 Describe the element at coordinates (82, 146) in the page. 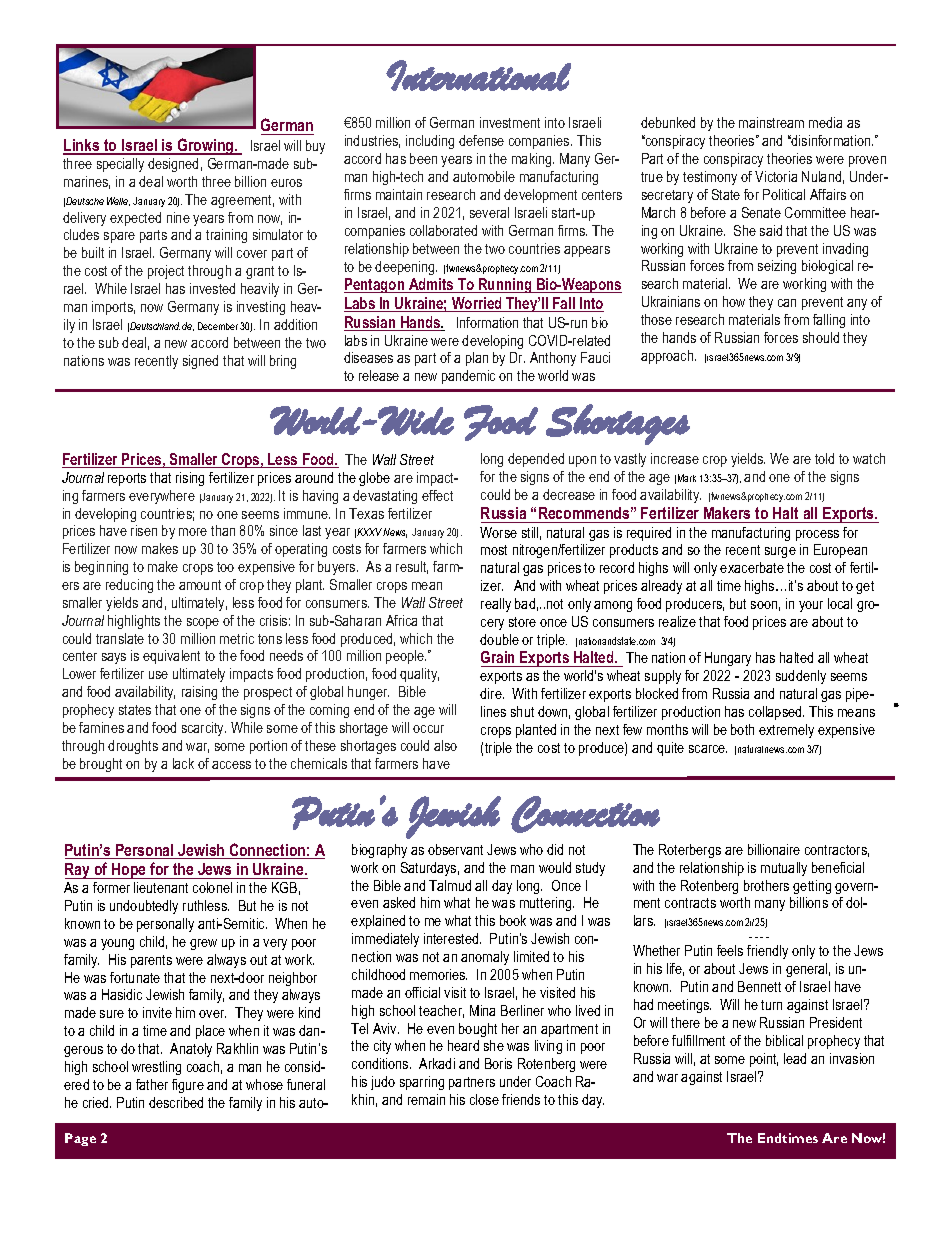

I see `Links` at that location.
